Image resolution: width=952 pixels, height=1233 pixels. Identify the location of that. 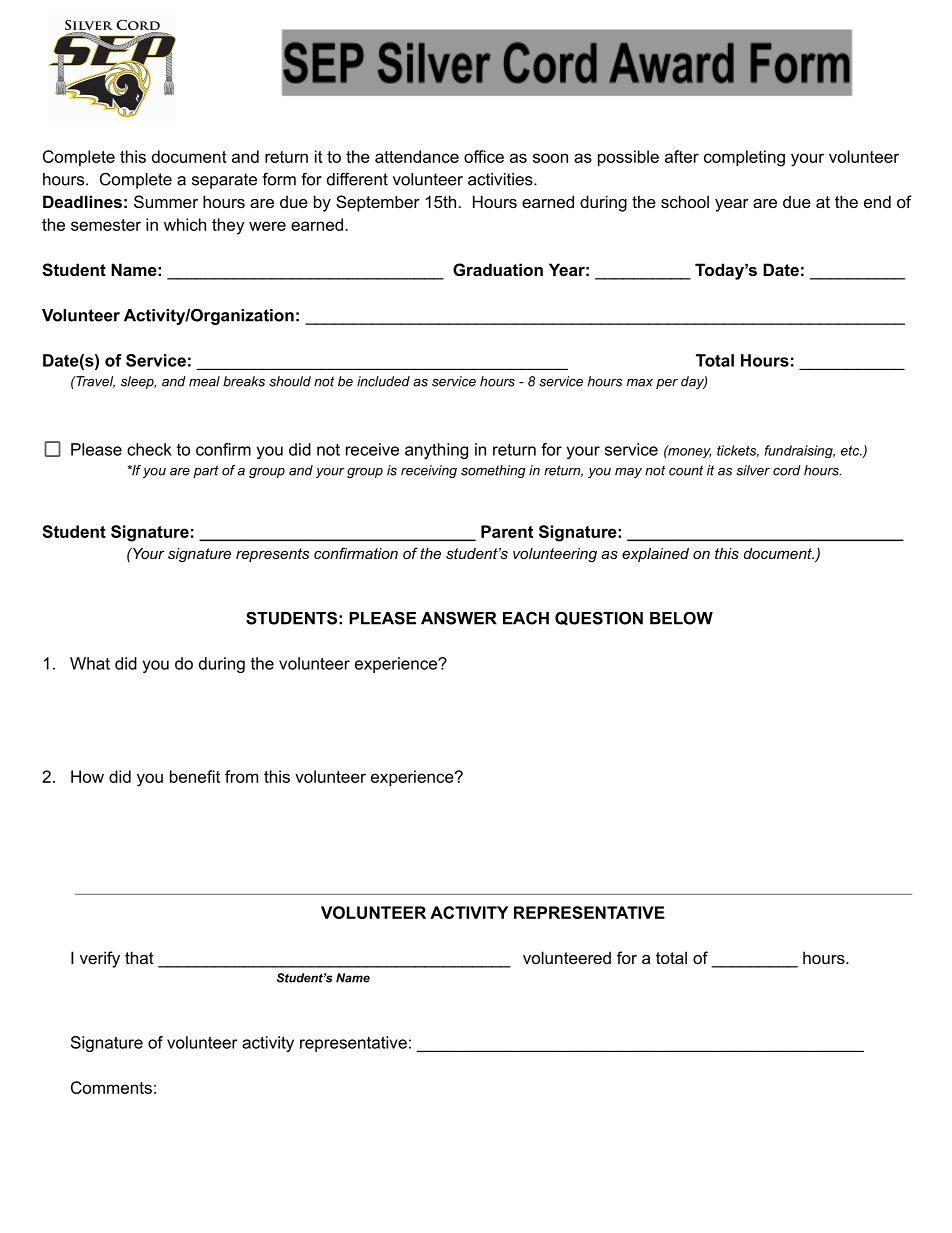
(139, 957).
